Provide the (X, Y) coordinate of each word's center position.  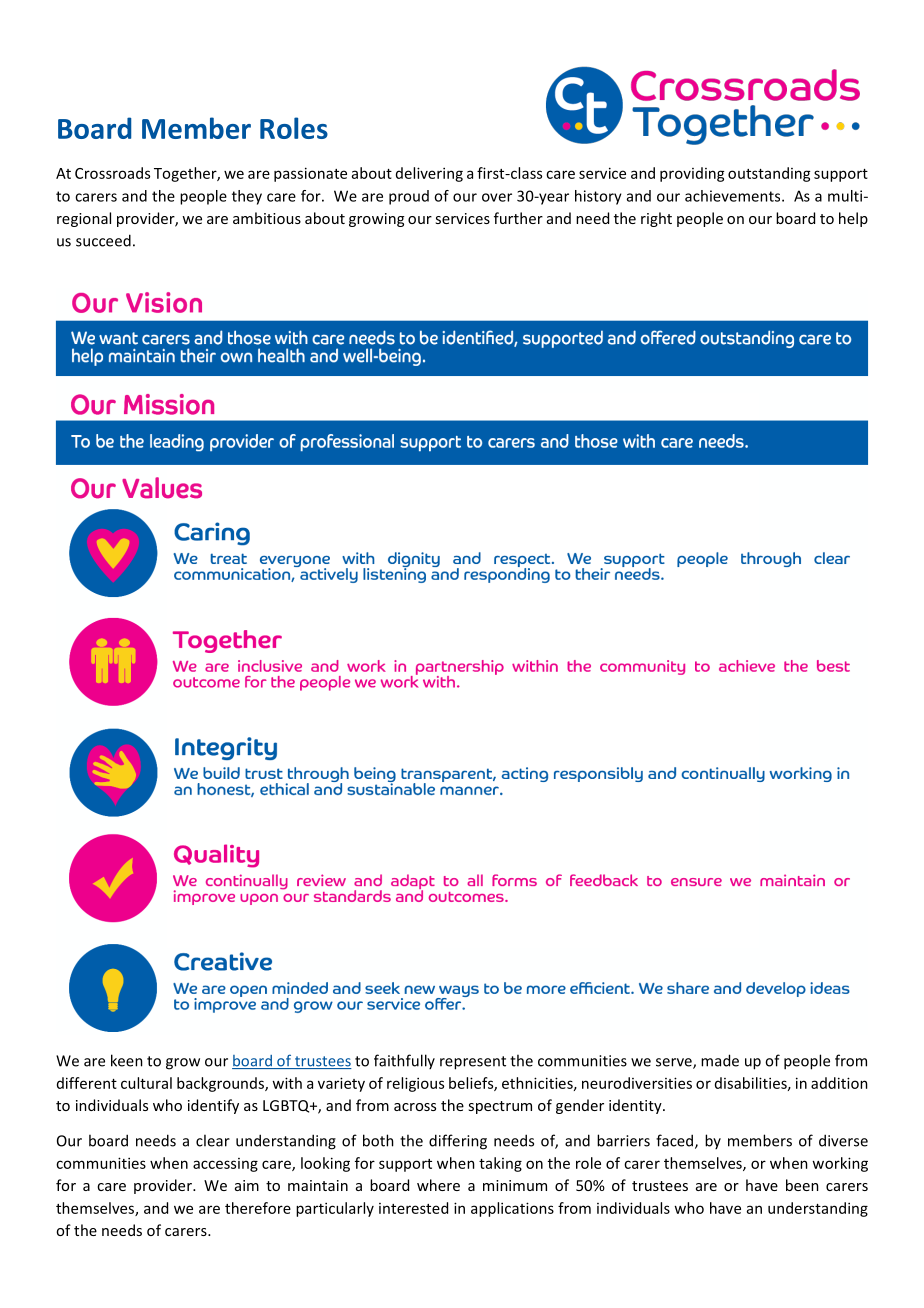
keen (127, 1060)
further (518, 218)
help (853, 219)
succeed (103, 240)
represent (473, 1063)
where (438, 1185)
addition (839, 1083)
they (247, 197)
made (720, 1060)
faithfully (404, 1061)
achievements (734, 196)
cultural (146, 1083)
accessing (225, 1165)
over (497, 197)
